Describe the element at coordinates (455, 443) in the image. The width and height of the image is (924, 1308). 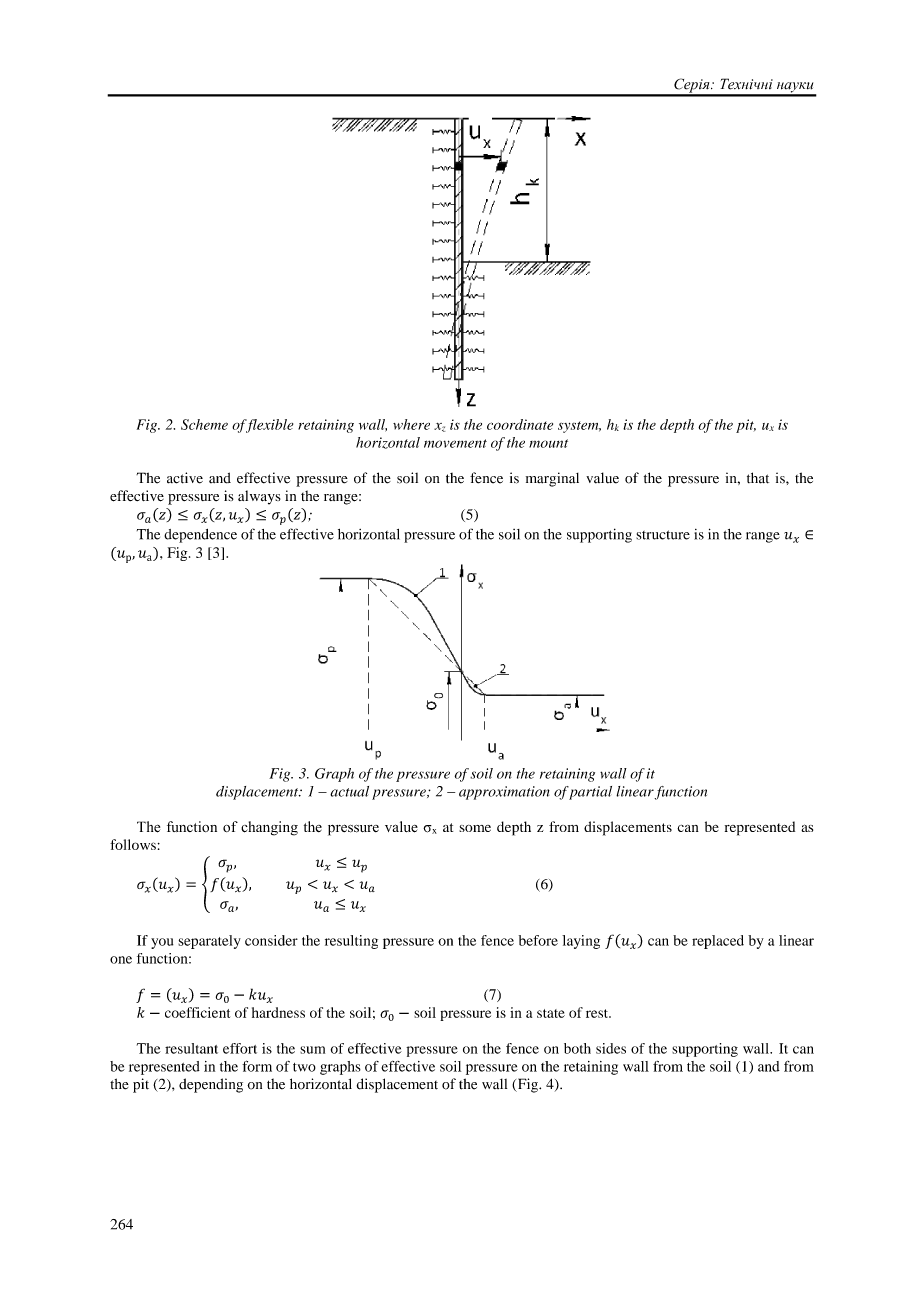
I see `movement` at that location.
